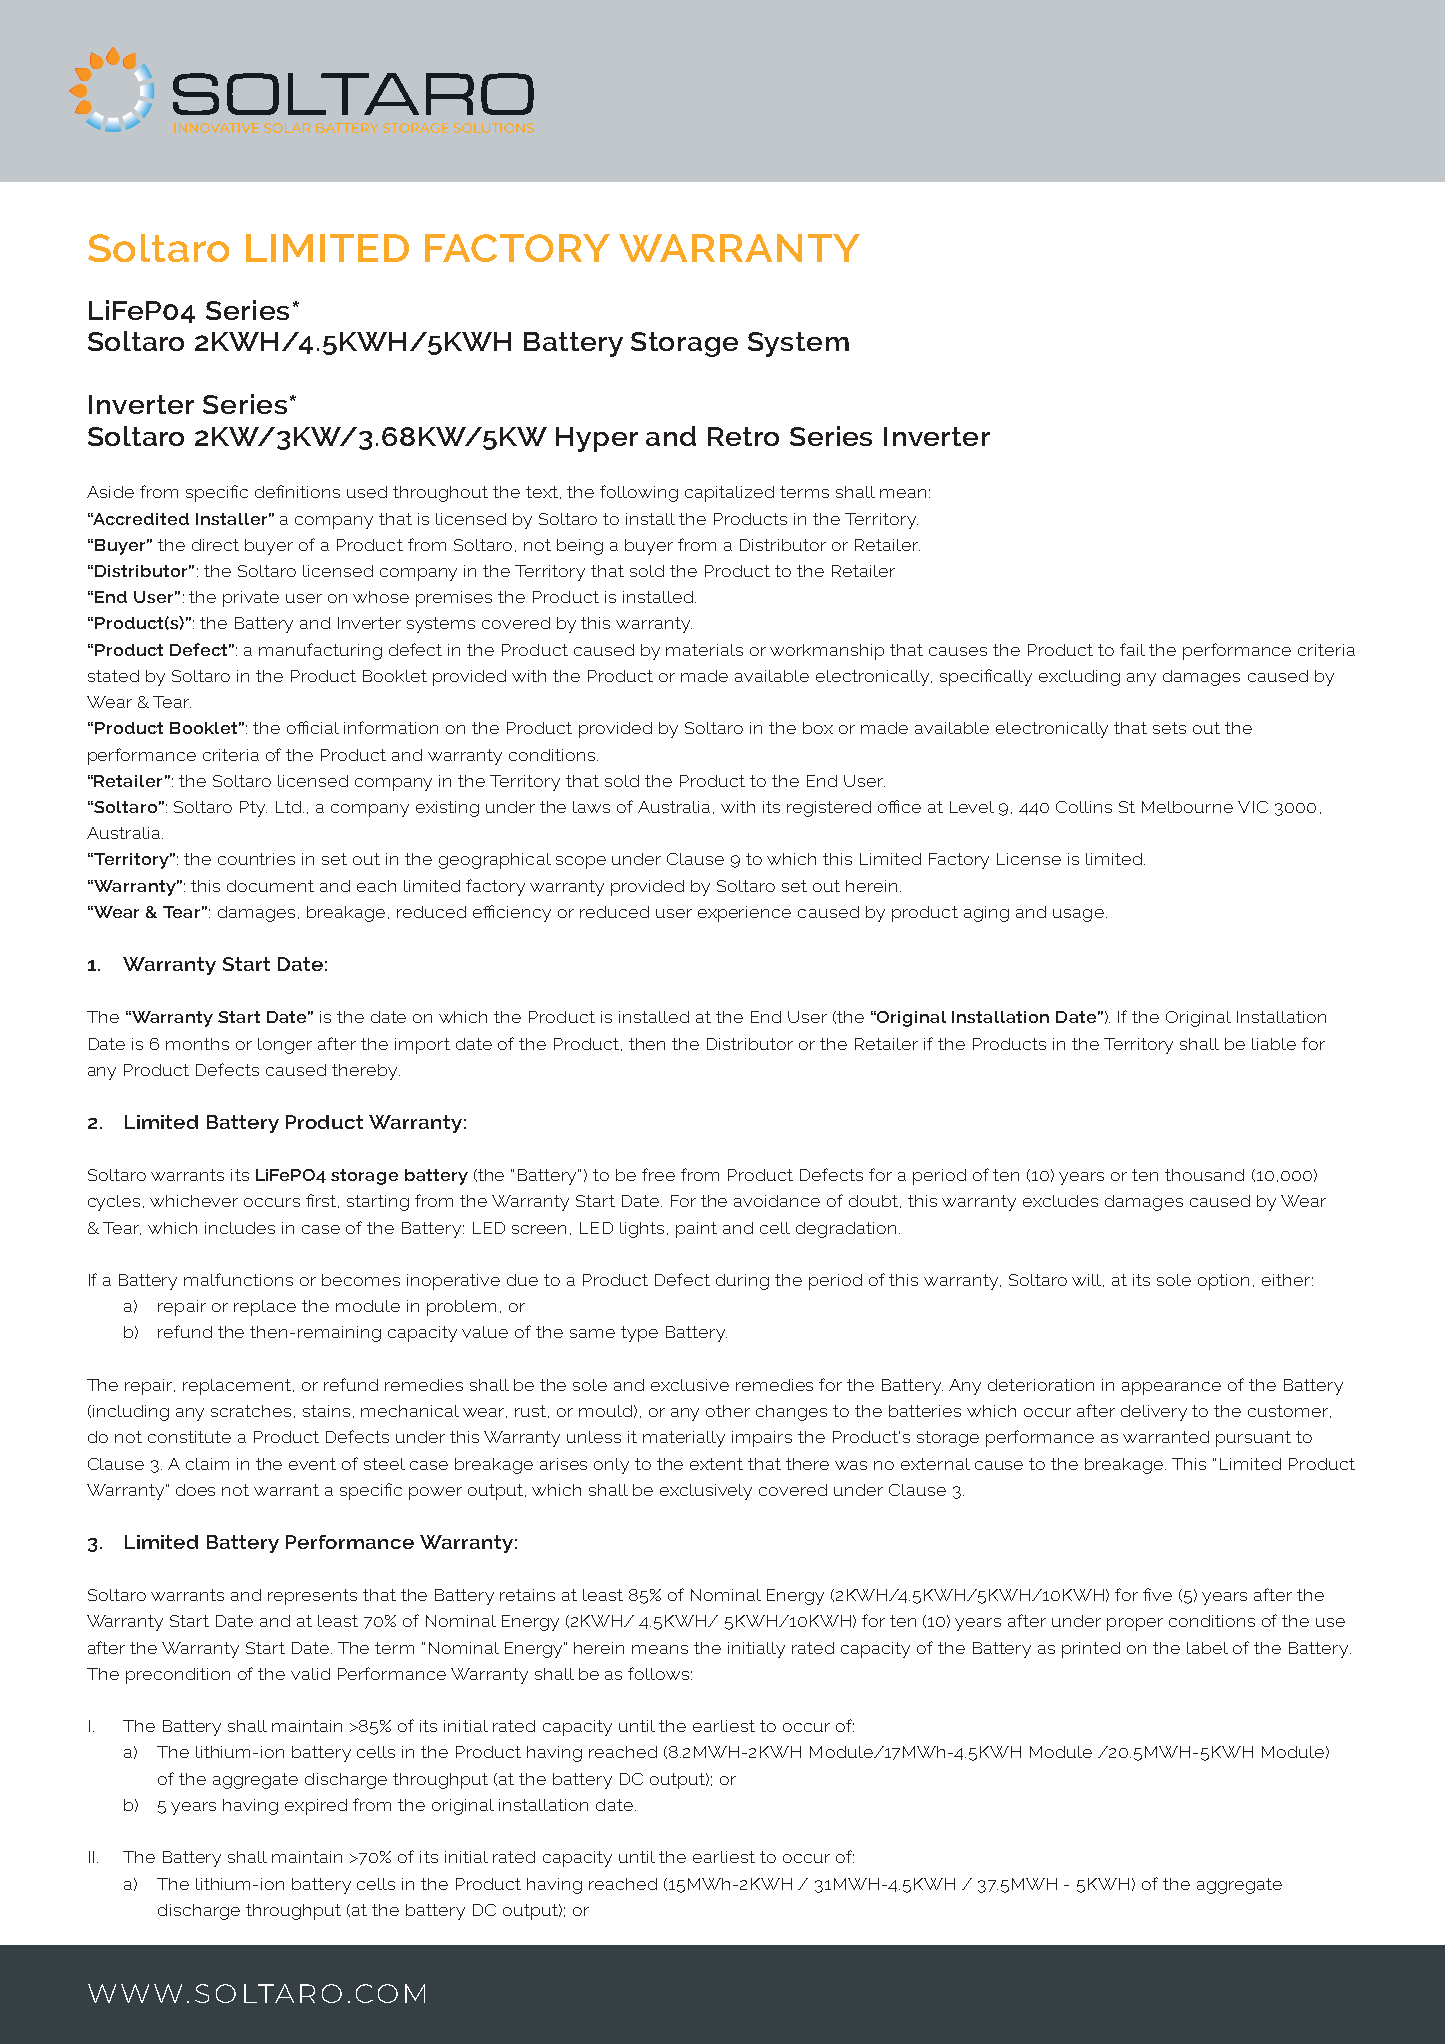 Image resolution: width=1445 pixels, height=2044 pixels. Describe the element at coordinates (238, 1279) in the page. I see `malfunctions` at that location.
